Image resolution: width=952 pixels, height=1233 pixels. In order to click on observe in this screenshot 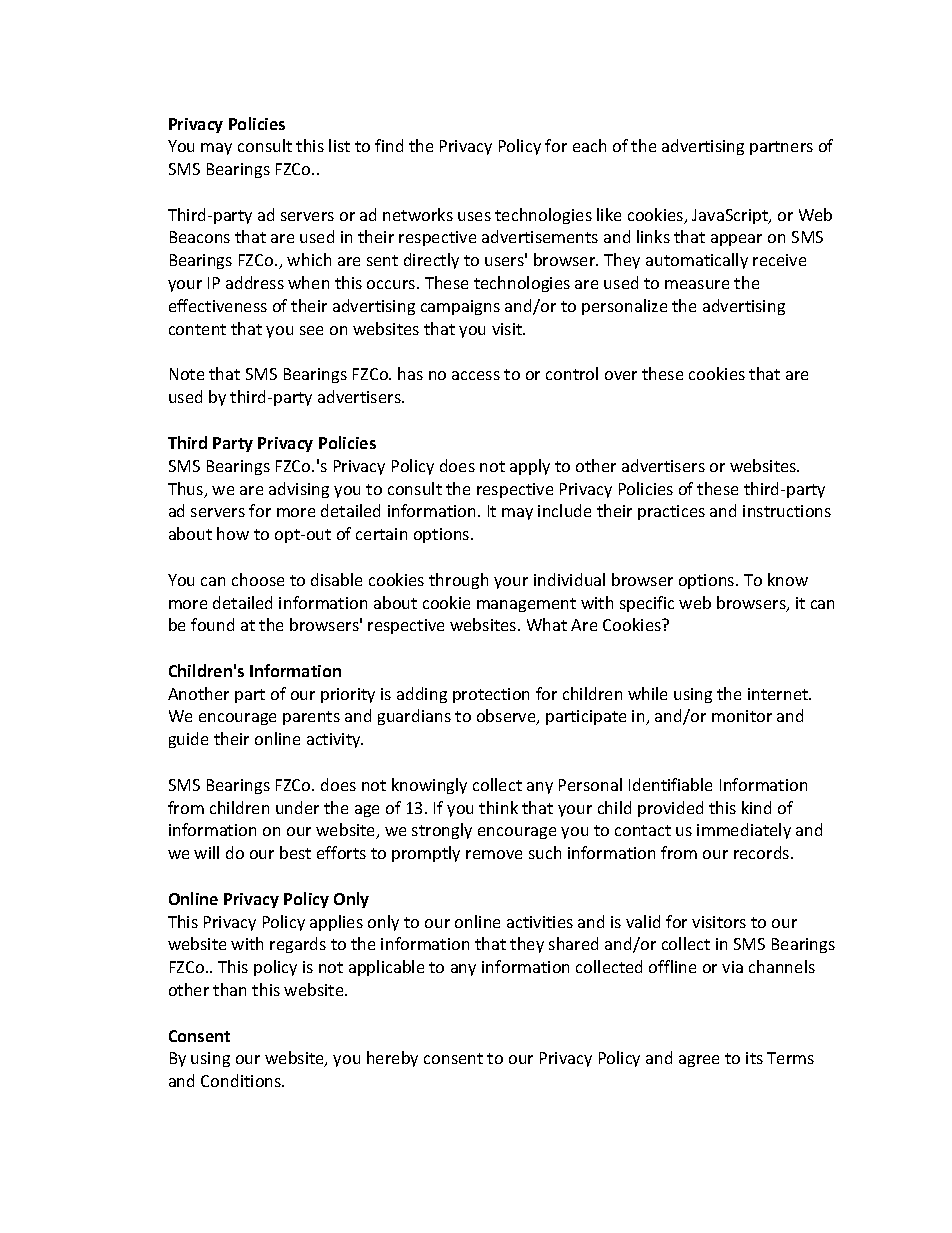, I will do `click(507, 717)`.
